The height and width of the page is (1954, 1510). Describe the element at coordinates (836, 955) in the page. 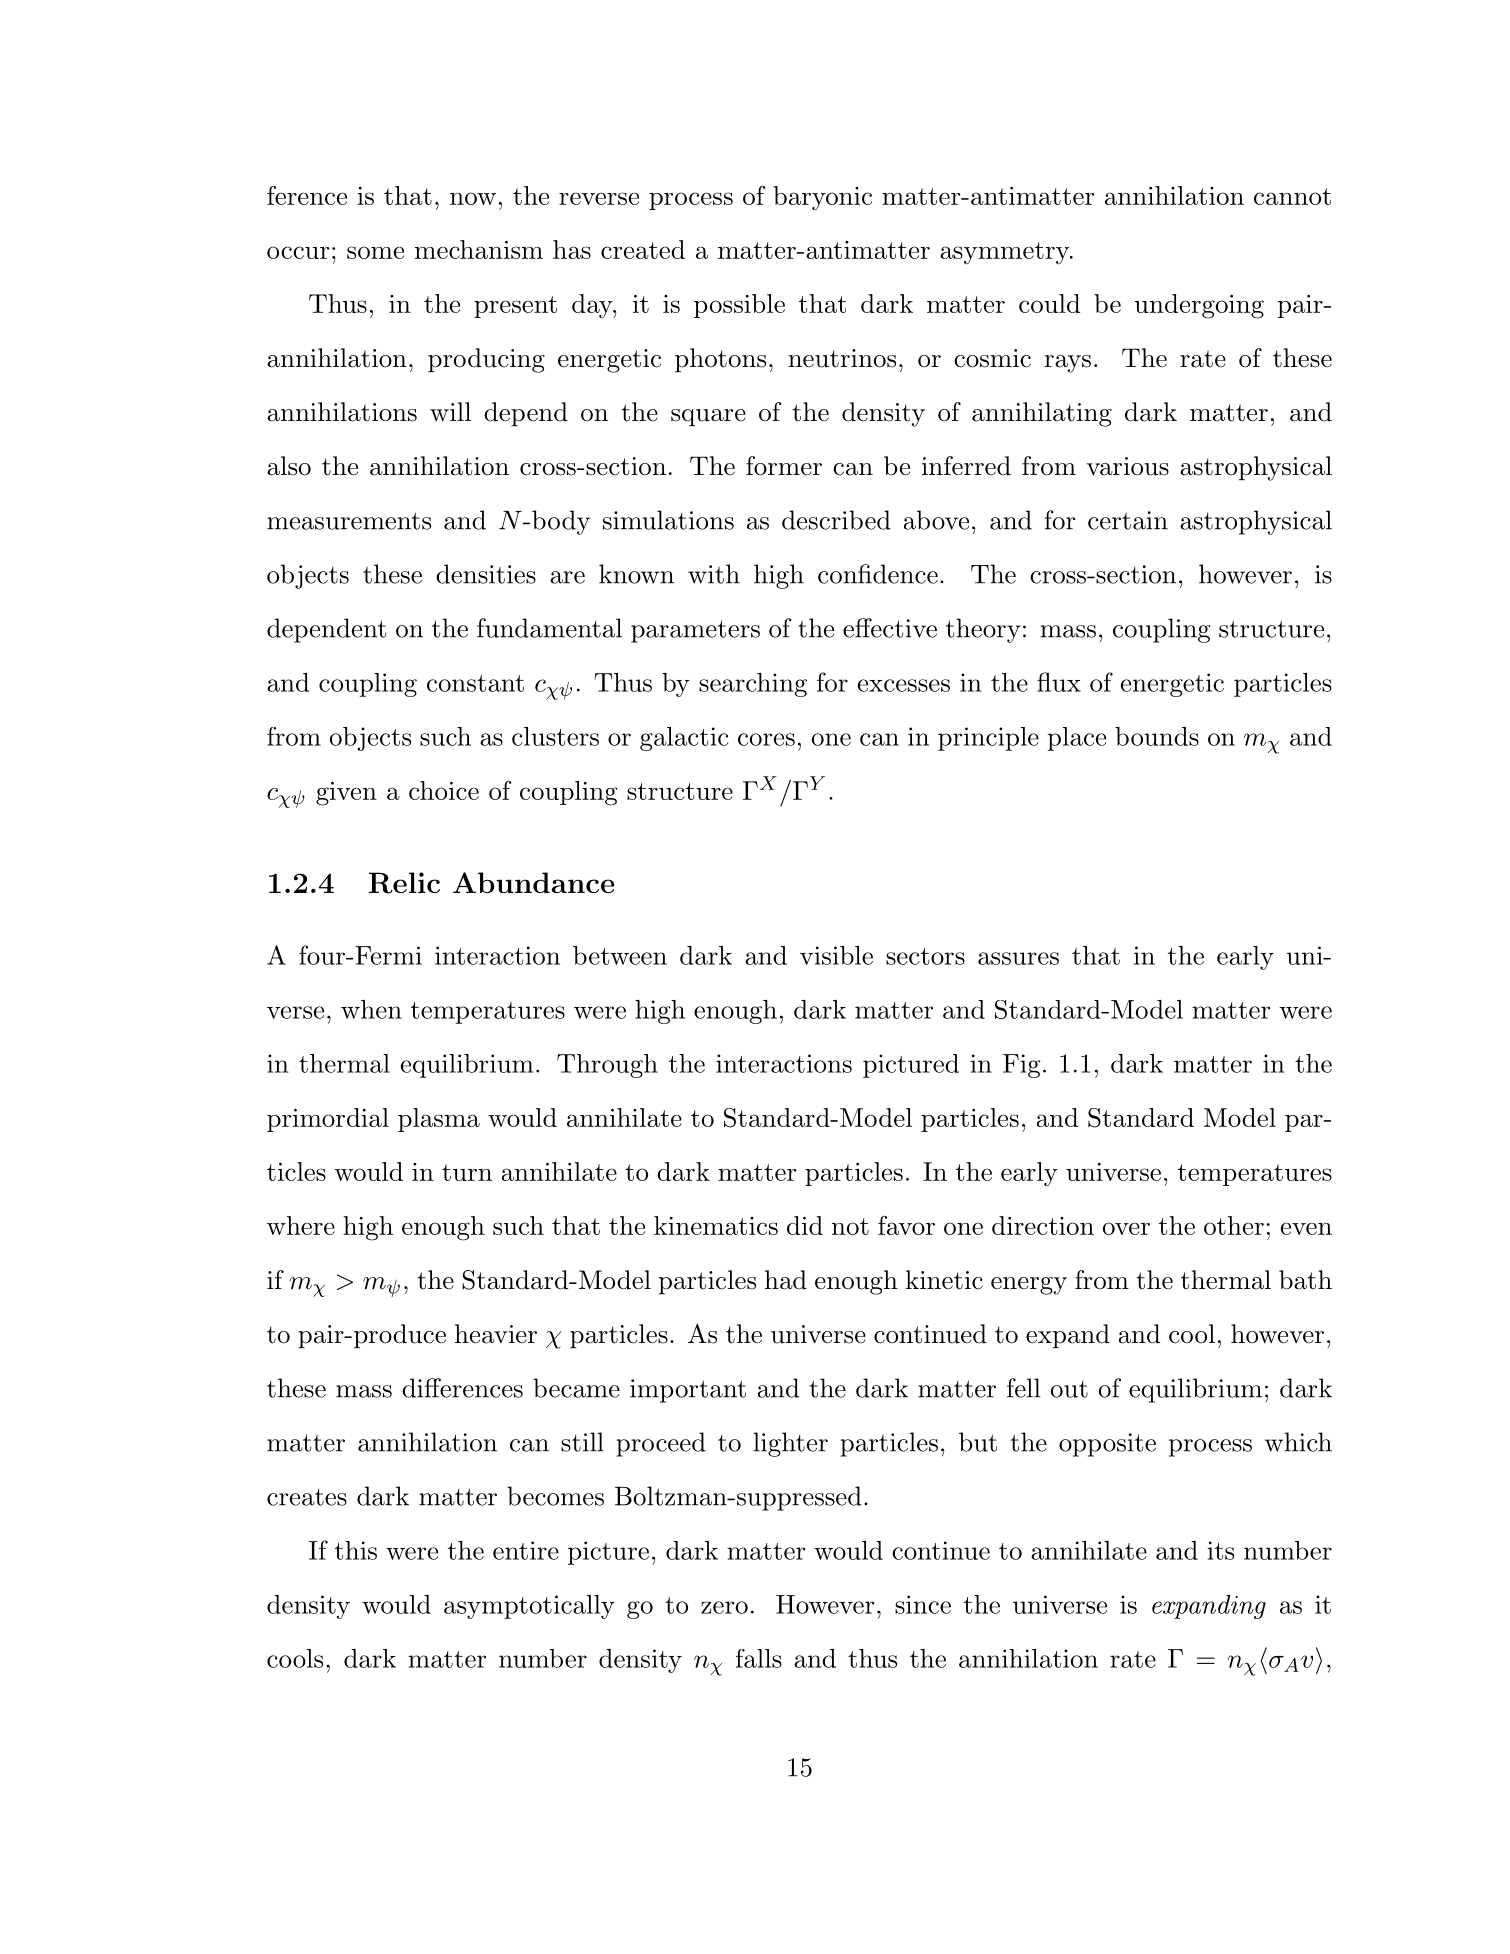

I see `visible` at that location.
